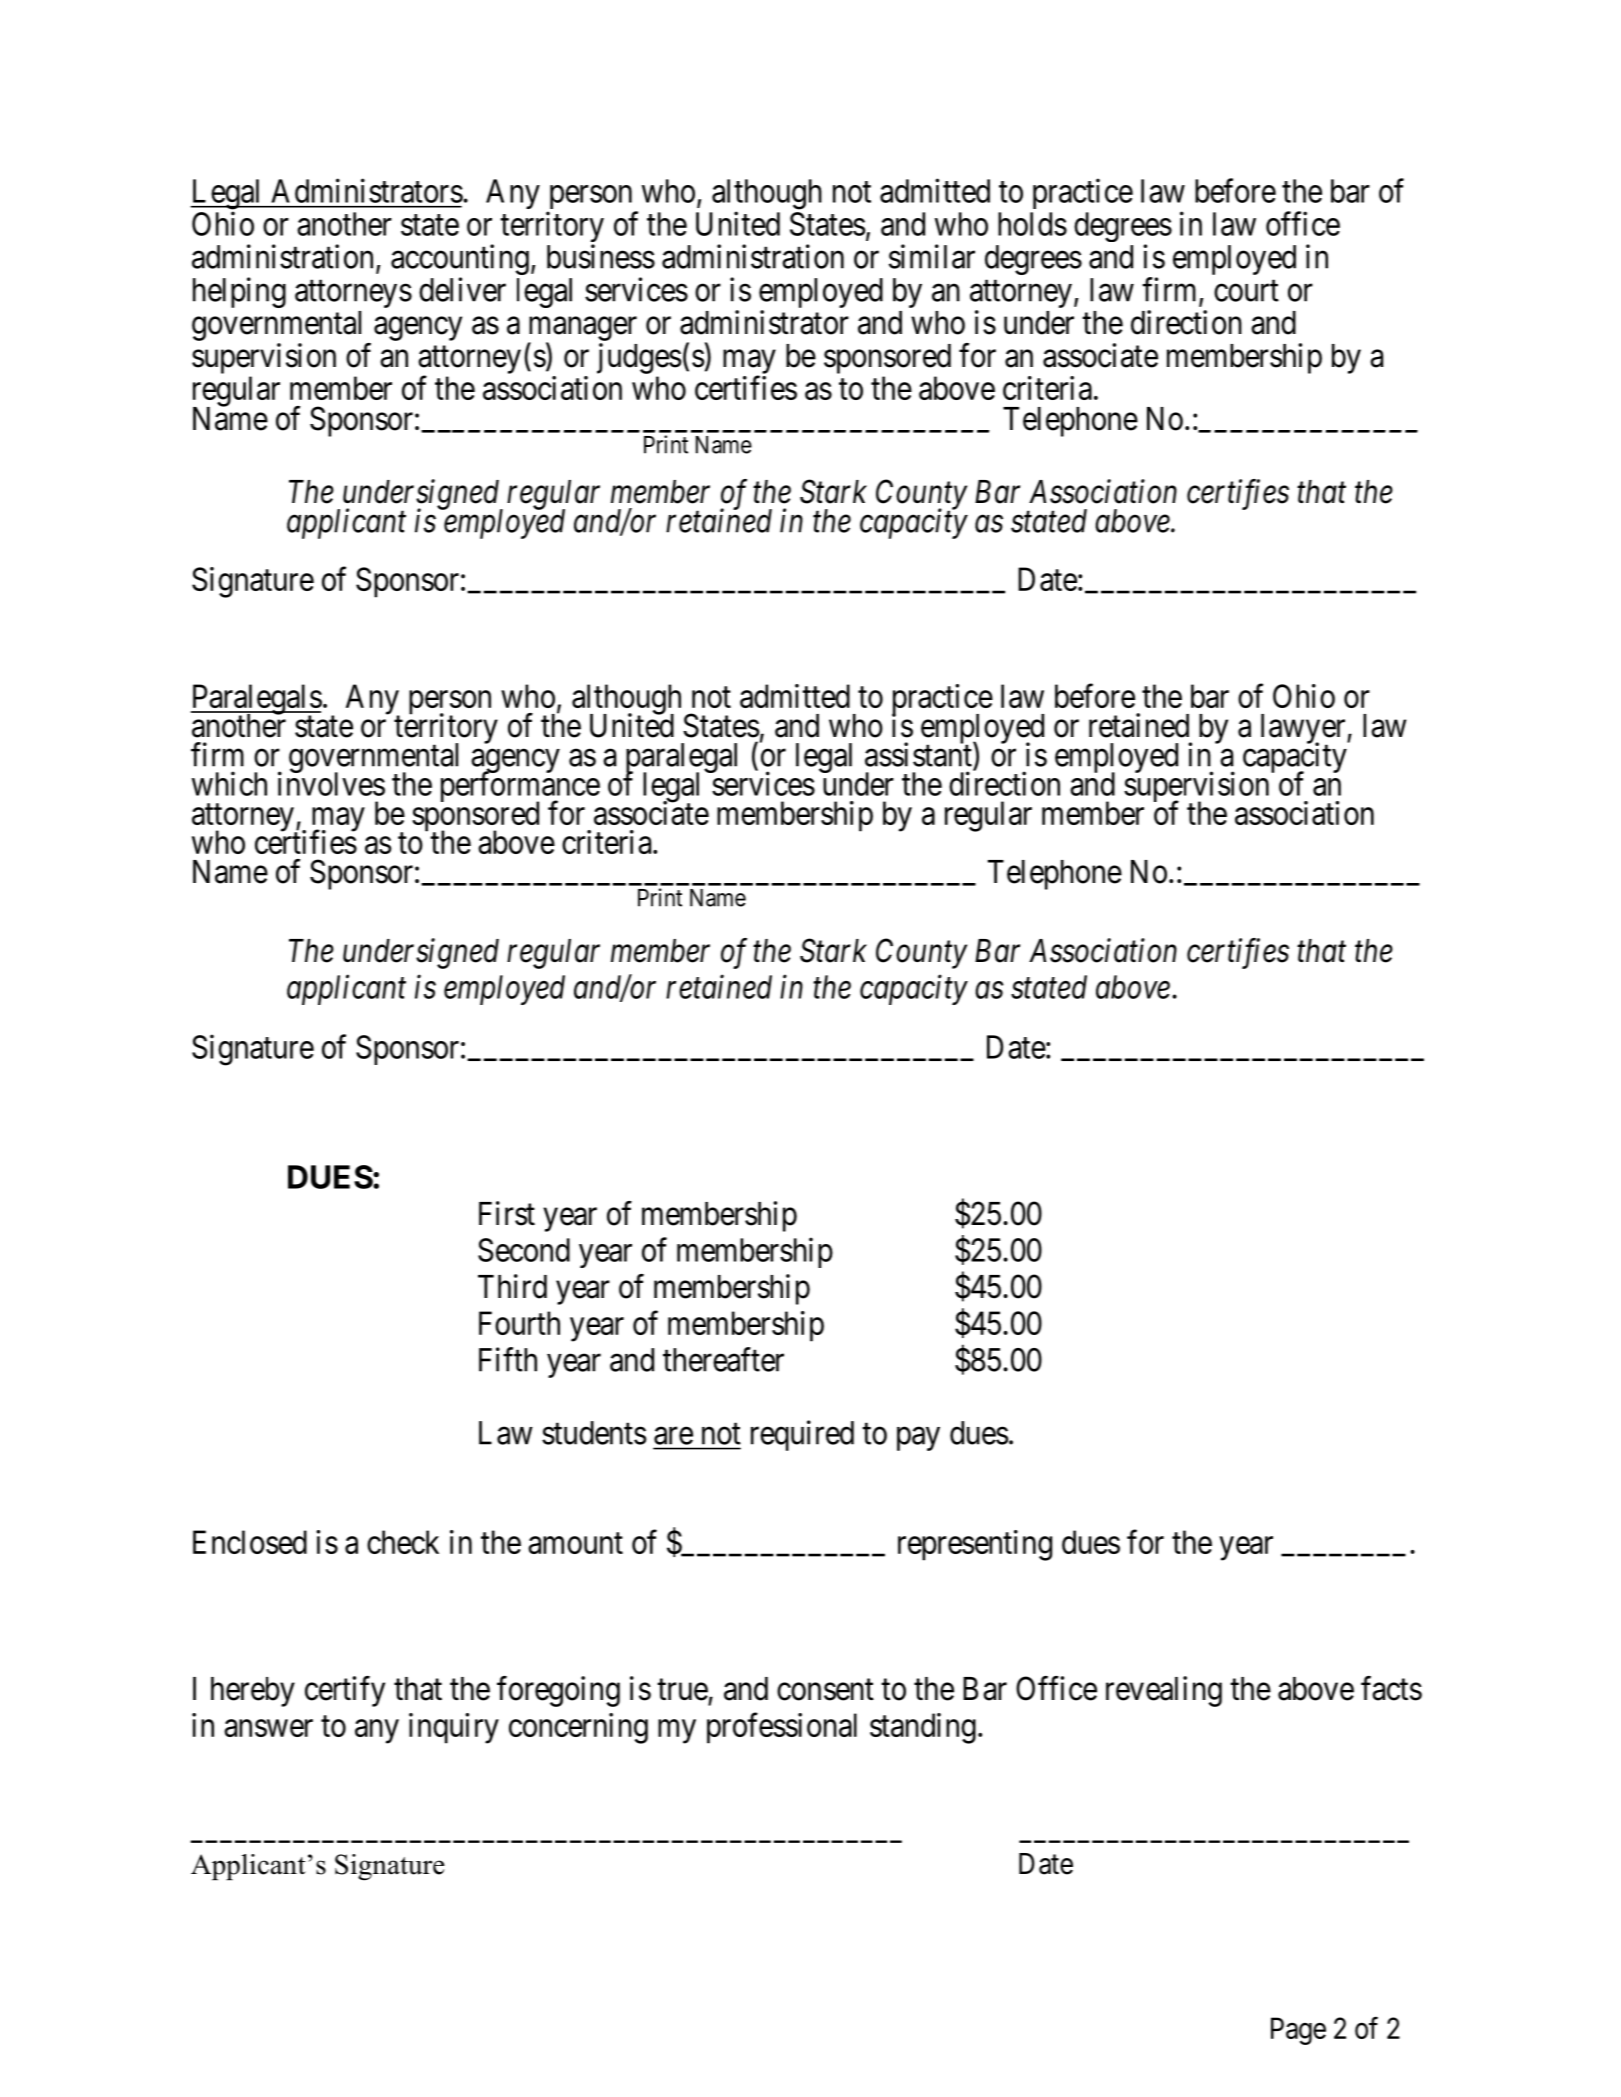  Describe the element at coordinates (462, 289) in the screenshot. I see `deliver` at that location.
